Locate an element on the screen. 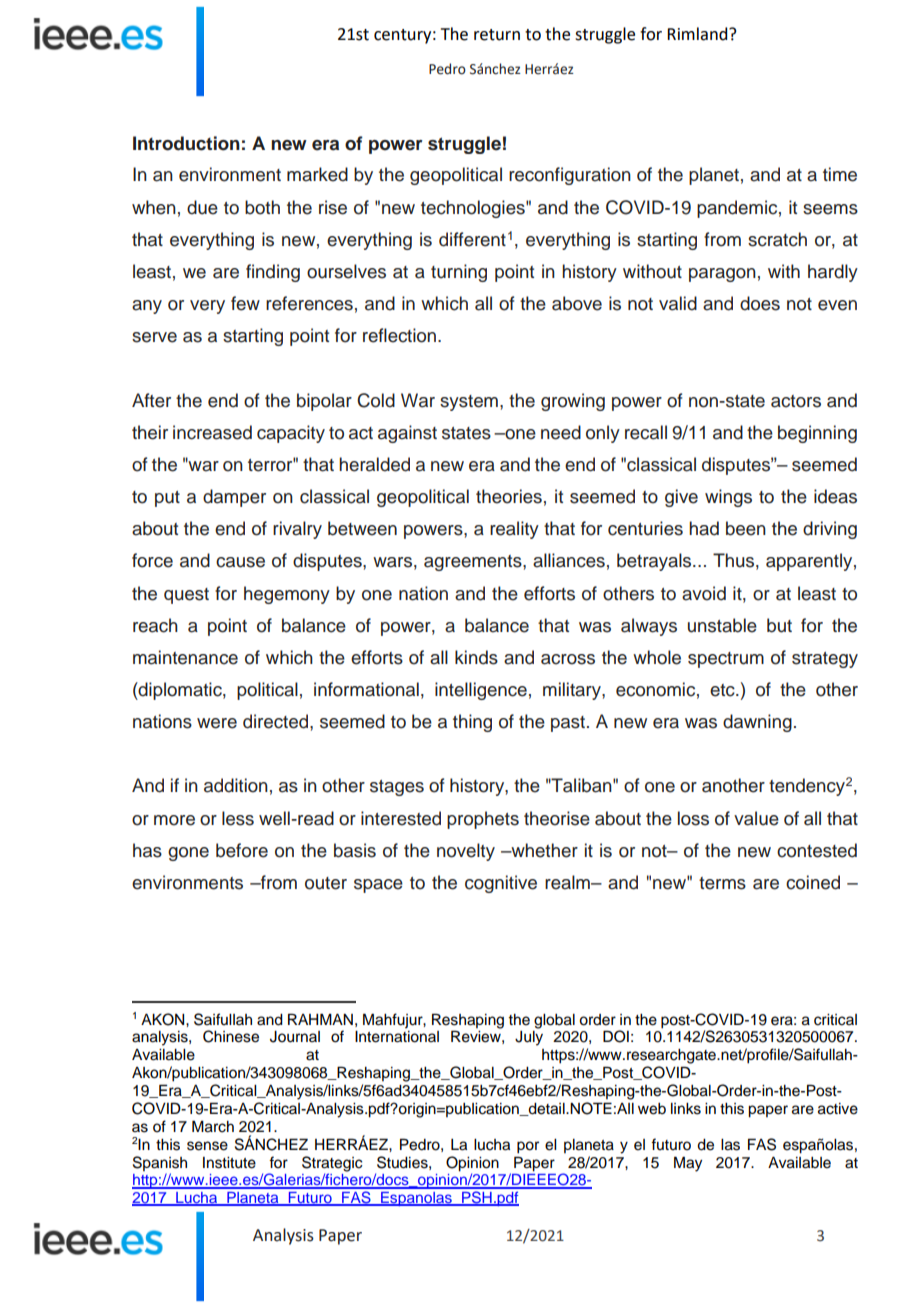  quest is located at coordinates (186, 596).
